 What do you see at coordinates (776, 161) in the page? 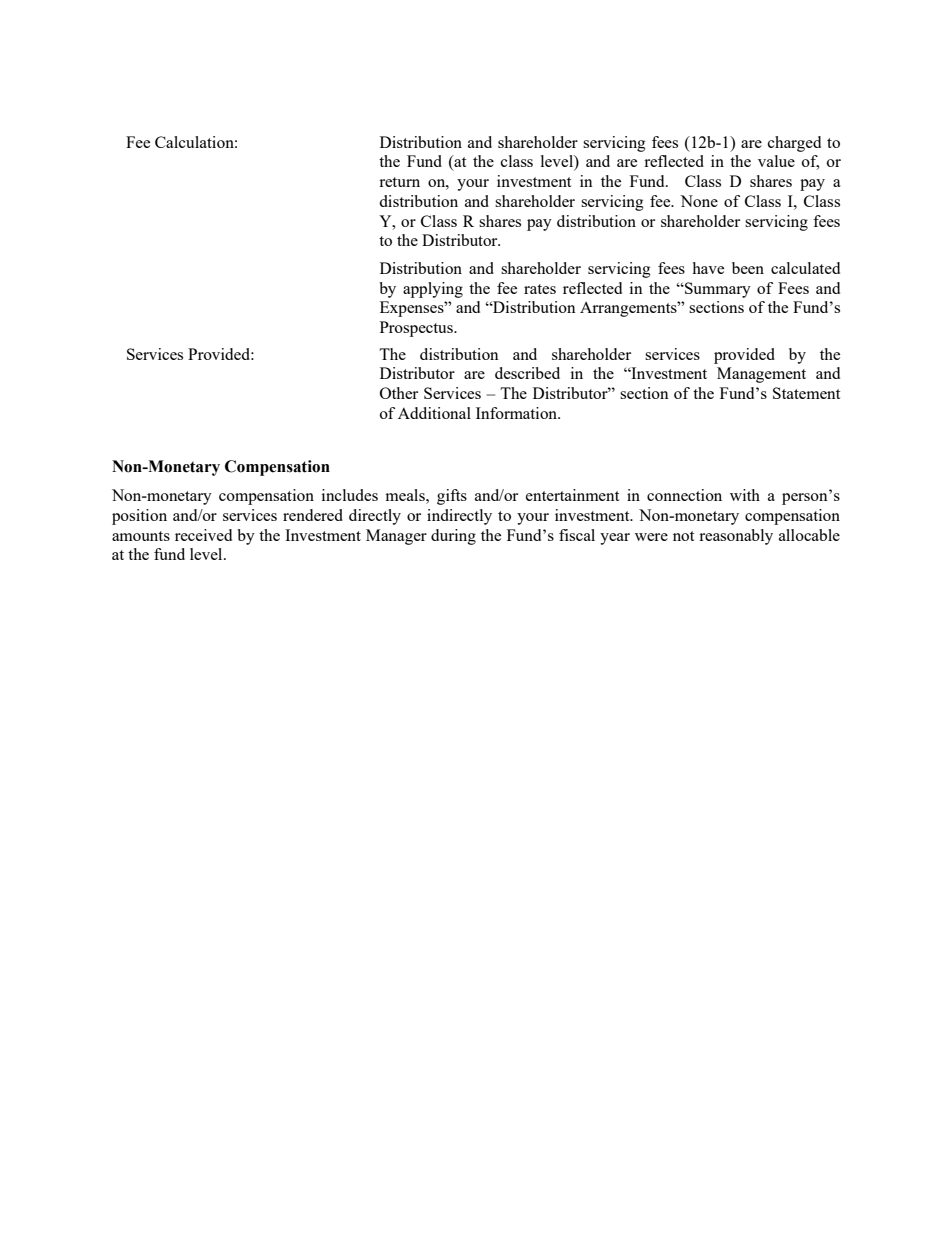
I see `value` at bounding box center [776, 161].
